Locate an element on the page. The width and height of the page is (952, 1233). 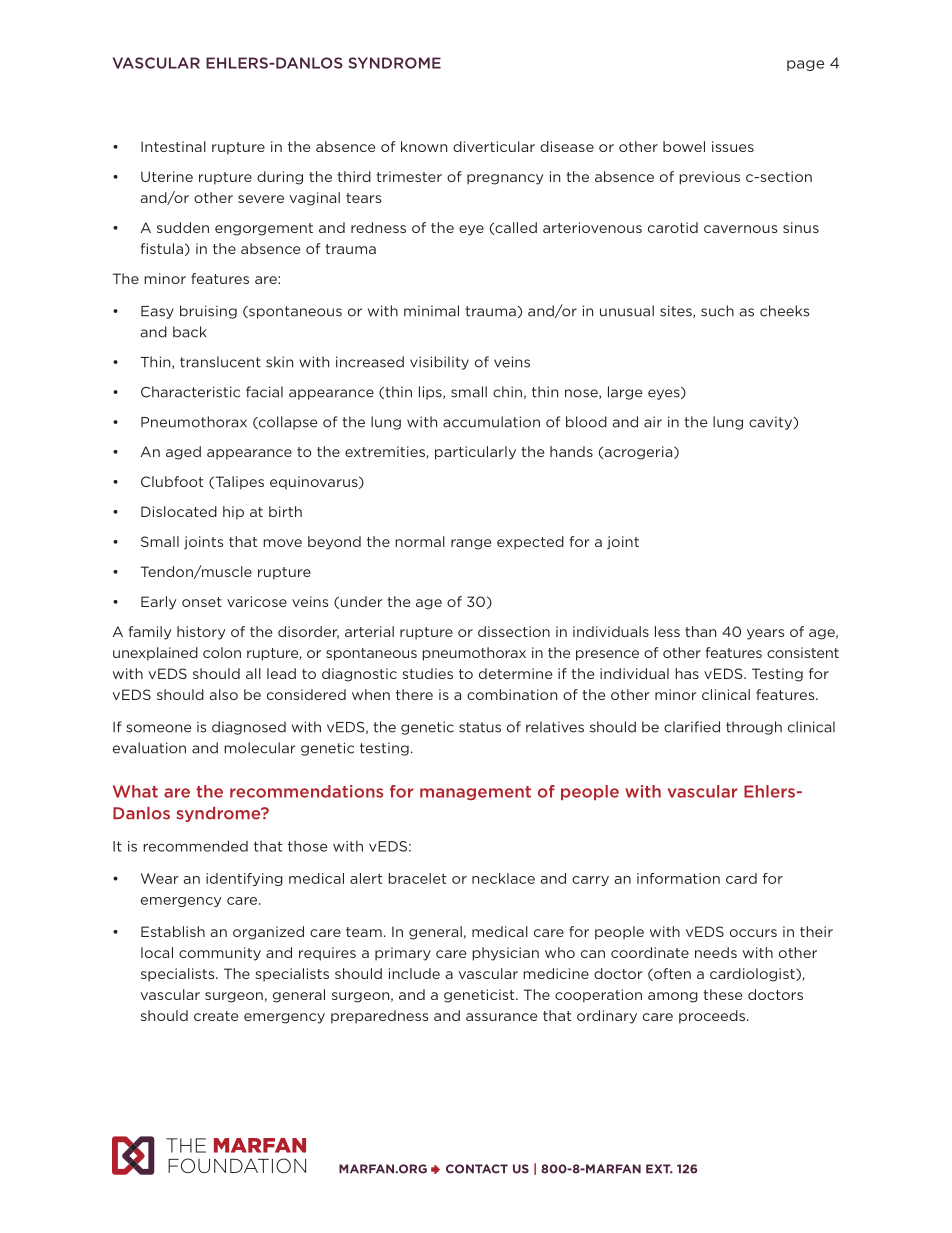
cavity is located at coordinates (772, 423).
